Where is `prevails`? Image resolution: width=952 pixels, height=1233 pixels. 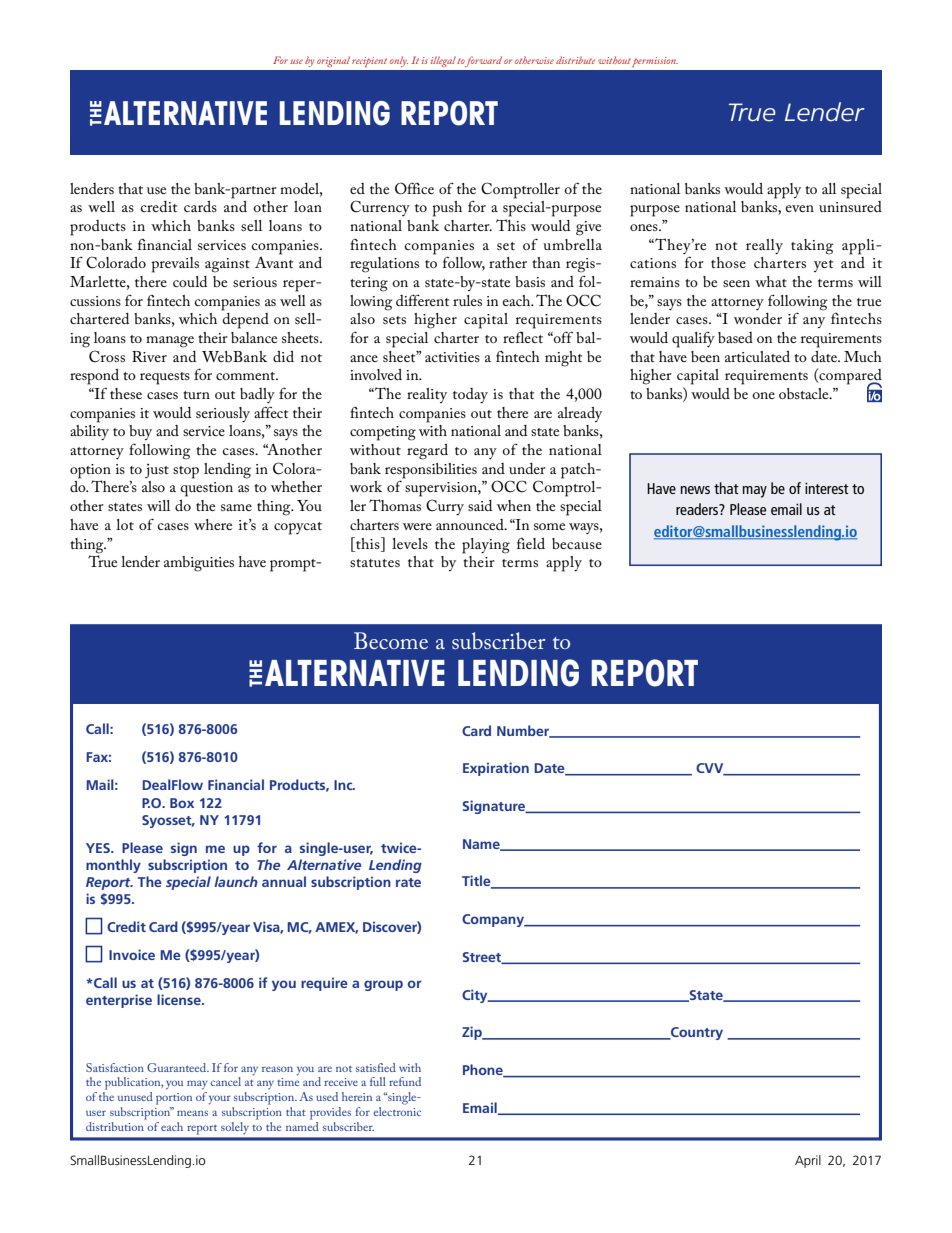 prevails is located at coordinates (175, 265).
